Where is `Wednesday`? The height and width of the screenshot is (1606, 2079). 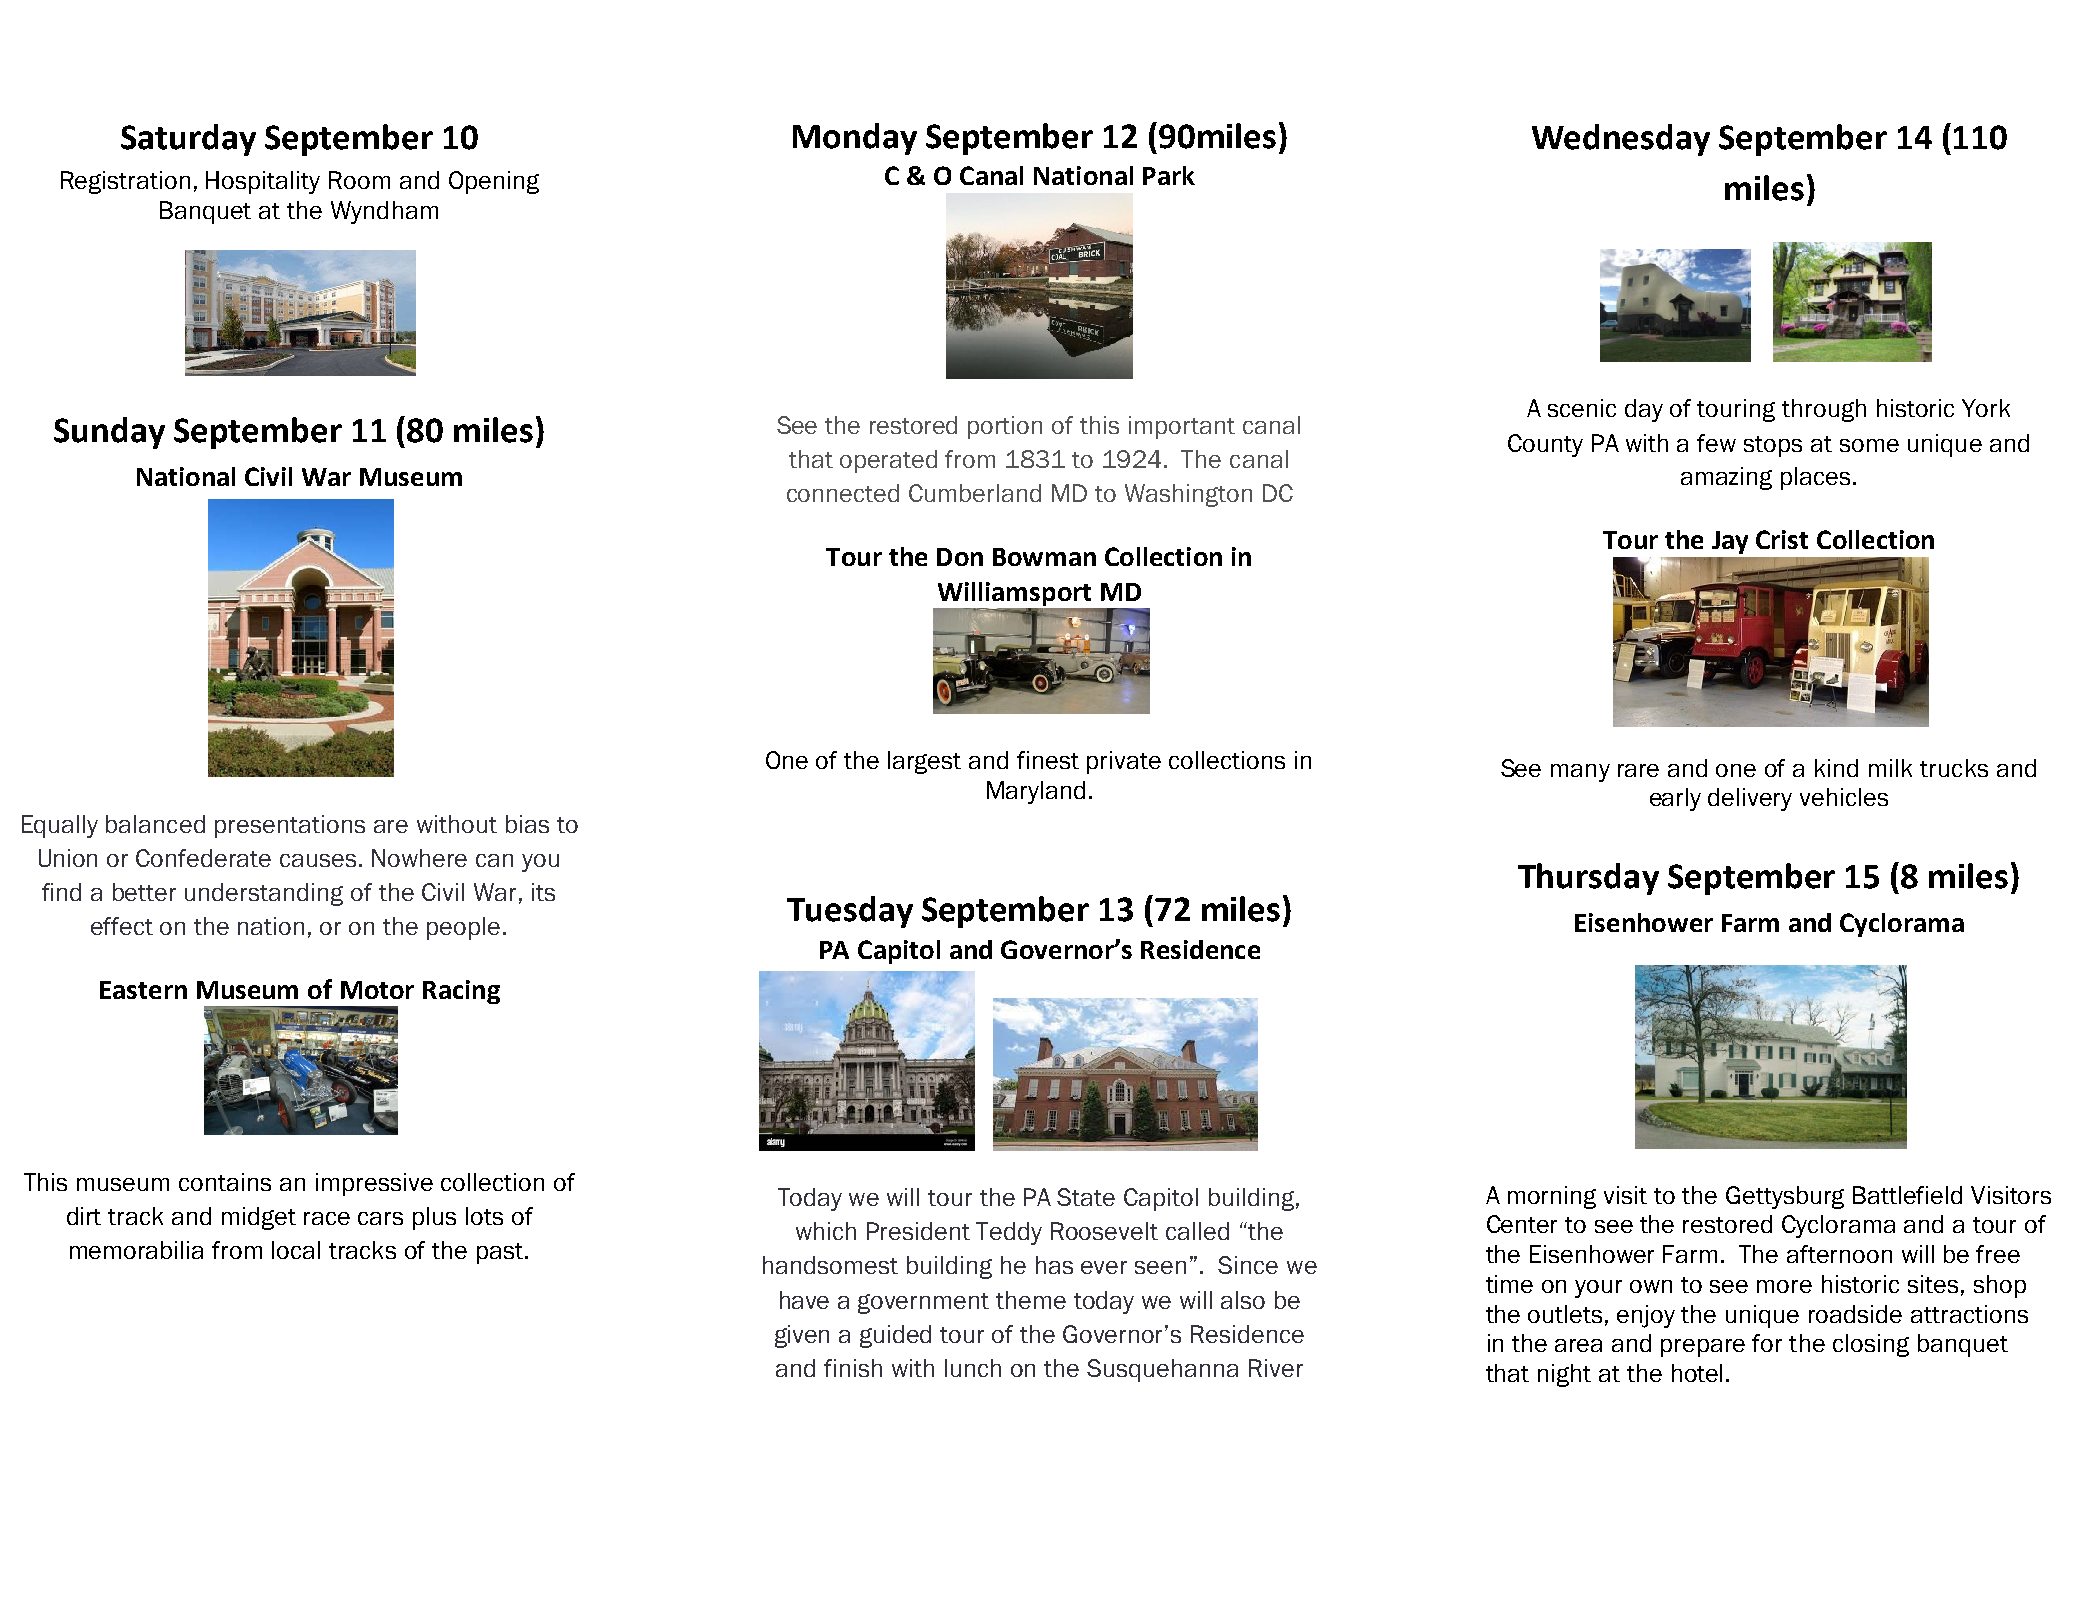 Wednesday is located at coordinates (1621, 140).
